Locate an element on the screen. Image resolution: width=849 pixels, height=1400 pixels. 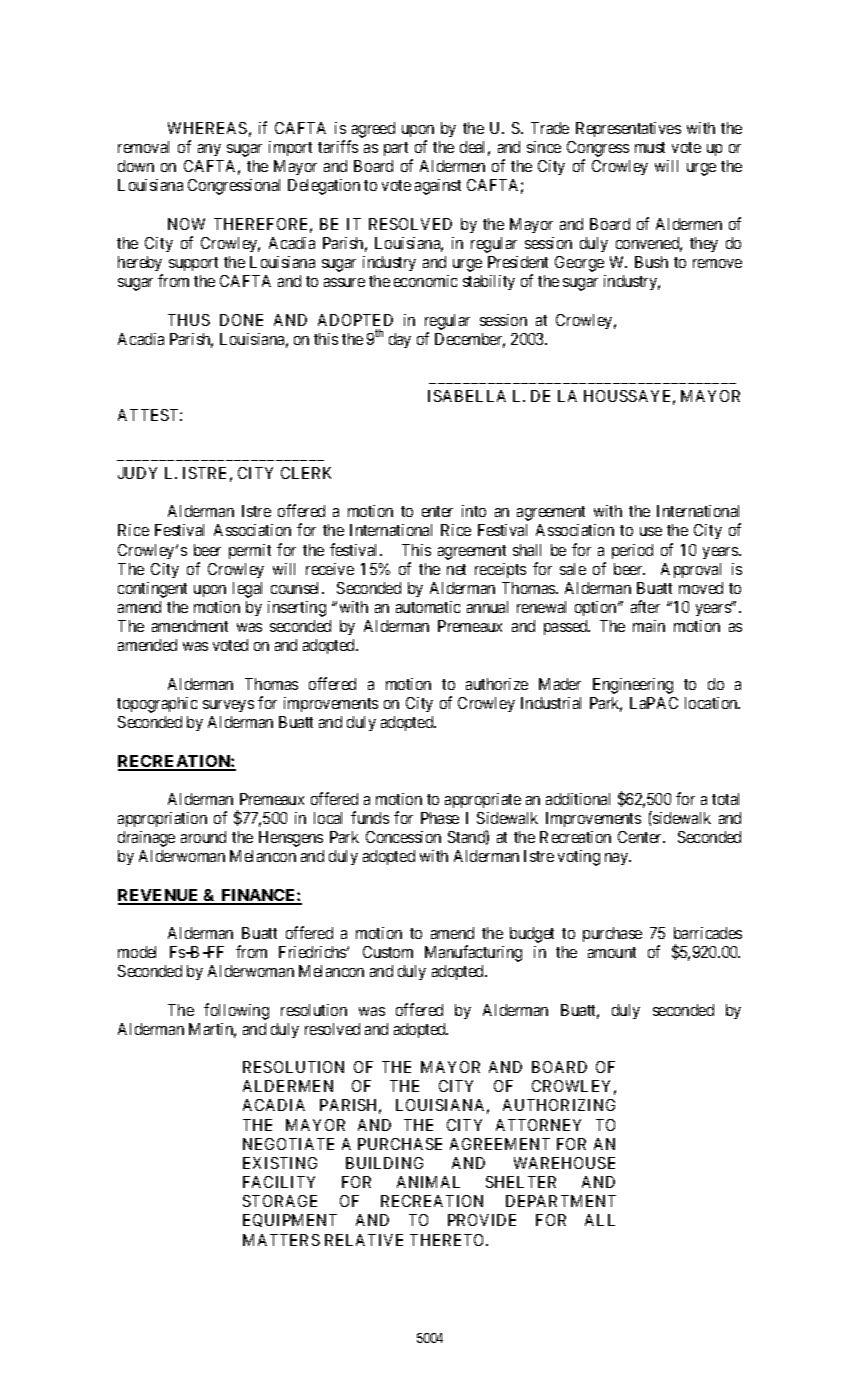
must is located at coordinates (650, 147).
